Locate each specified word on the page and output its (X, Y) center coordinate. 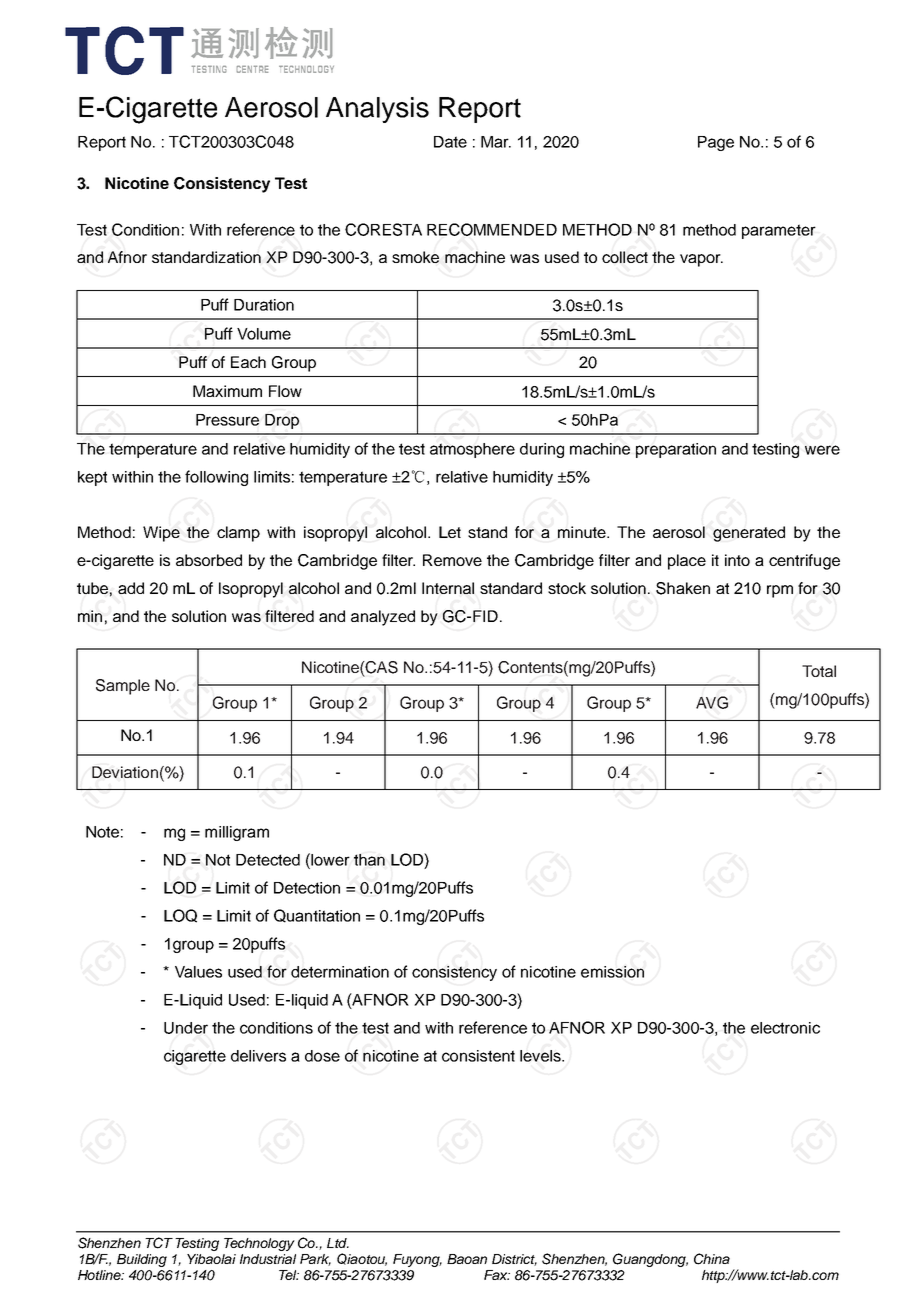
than (369, 860)
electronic (785, 1028)
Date (450, 142)
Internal (448, 588)
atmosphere (472, 450)
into (737, 560)
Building (142, 1260)
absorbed (209, 560)
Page (716, 143)
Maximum (227, 391)
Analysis (377, 110)
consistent (478, 1056)
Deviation (125, 772)
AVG (712, 702)
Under (186, 1028)
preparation (676, 450)
